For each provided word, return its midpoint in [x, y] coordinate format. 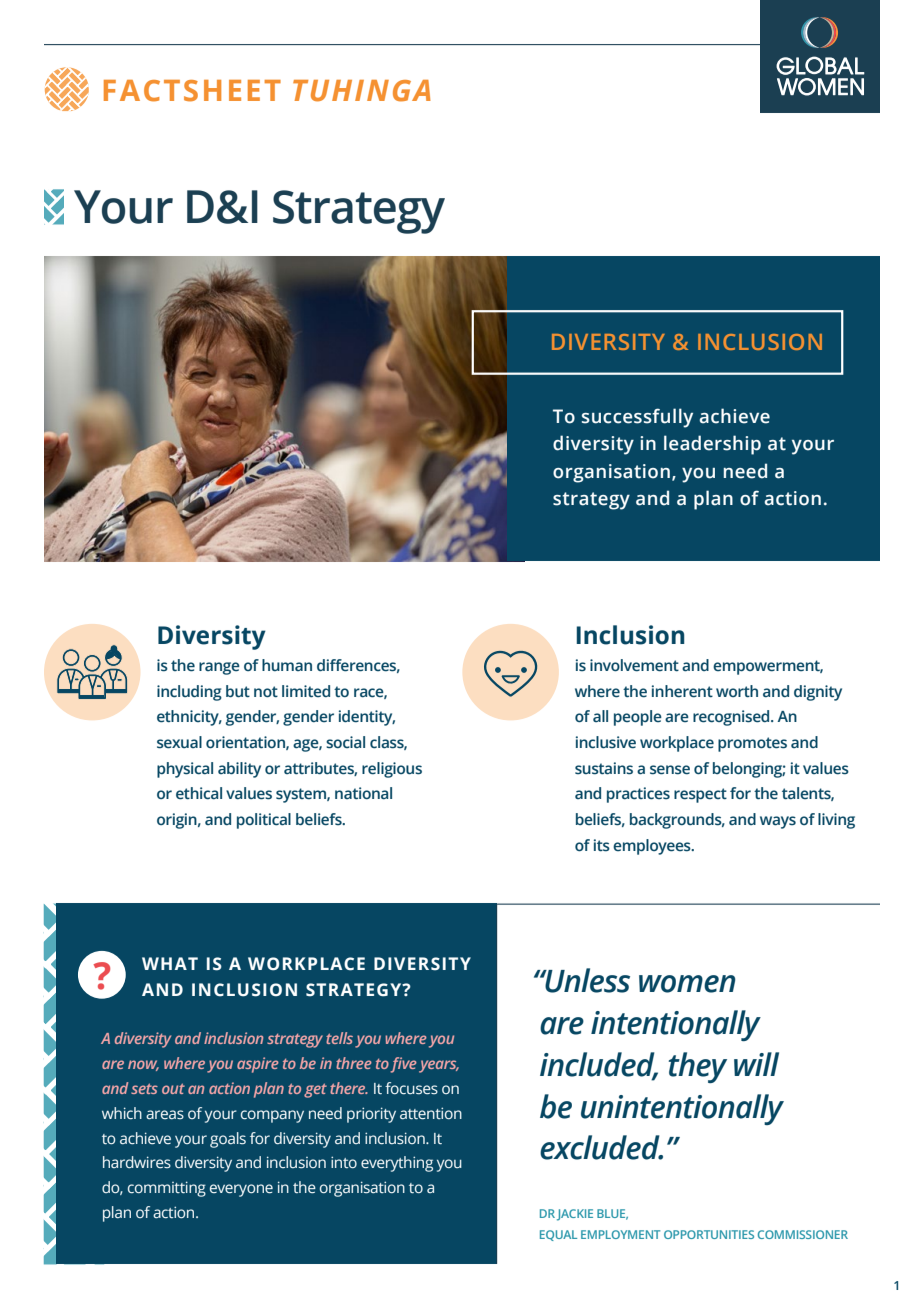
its [602, 845]
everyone [241, 1190]
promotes [752, 744]
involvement [634, 665]
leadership [712, 445]
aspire [258, 1065]
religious [392, 770]
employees [653, 847]
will [756, 1064]
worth [737, 691]
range [219, 668]
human [287, 665]
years [439, 1066]
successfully [637, 418]
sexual [179, 742]
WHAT [170, 963]
